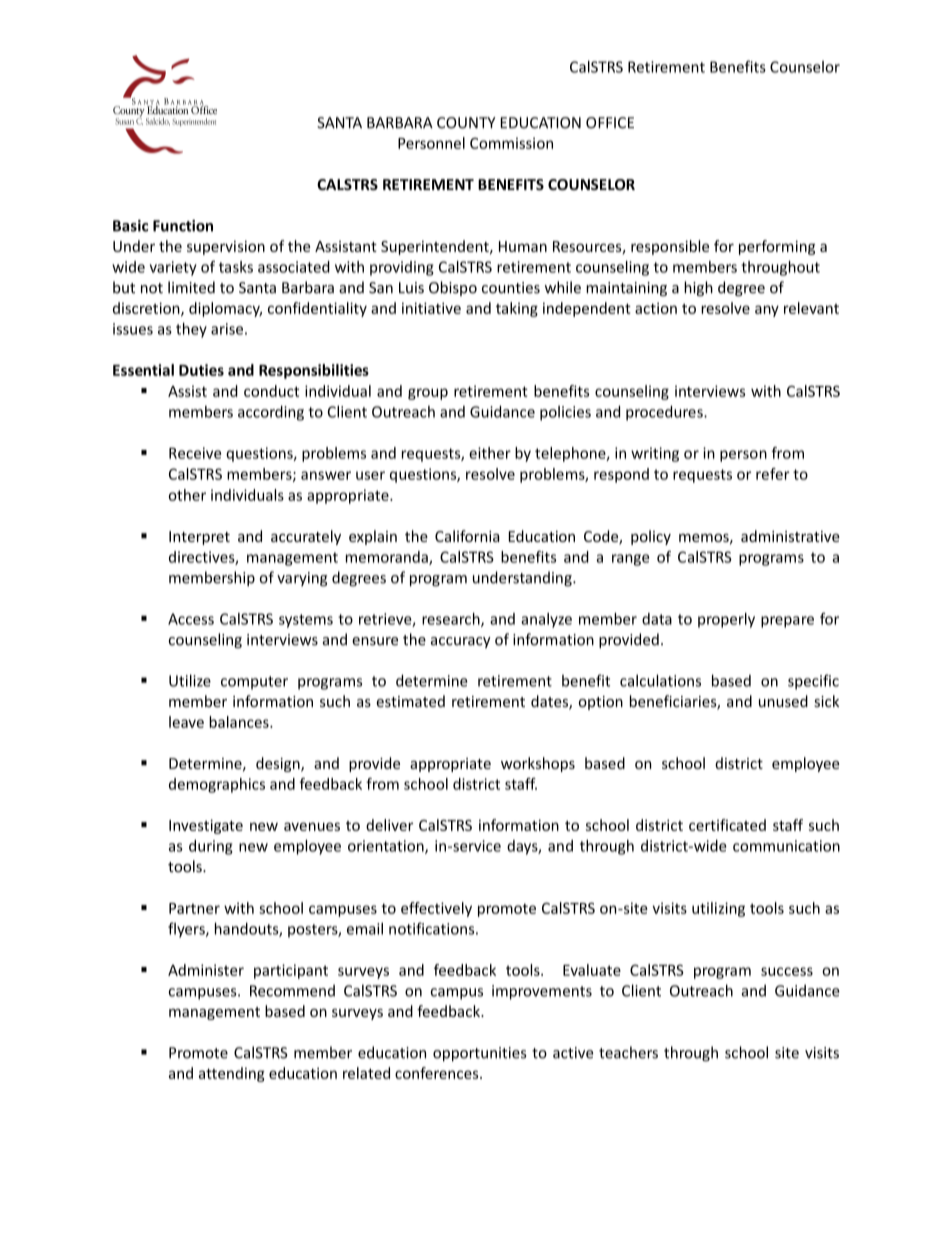 The image size is (952, 1233). Describe the element at coordinates (232, 1074) in the image. I see `attending` at that location.
